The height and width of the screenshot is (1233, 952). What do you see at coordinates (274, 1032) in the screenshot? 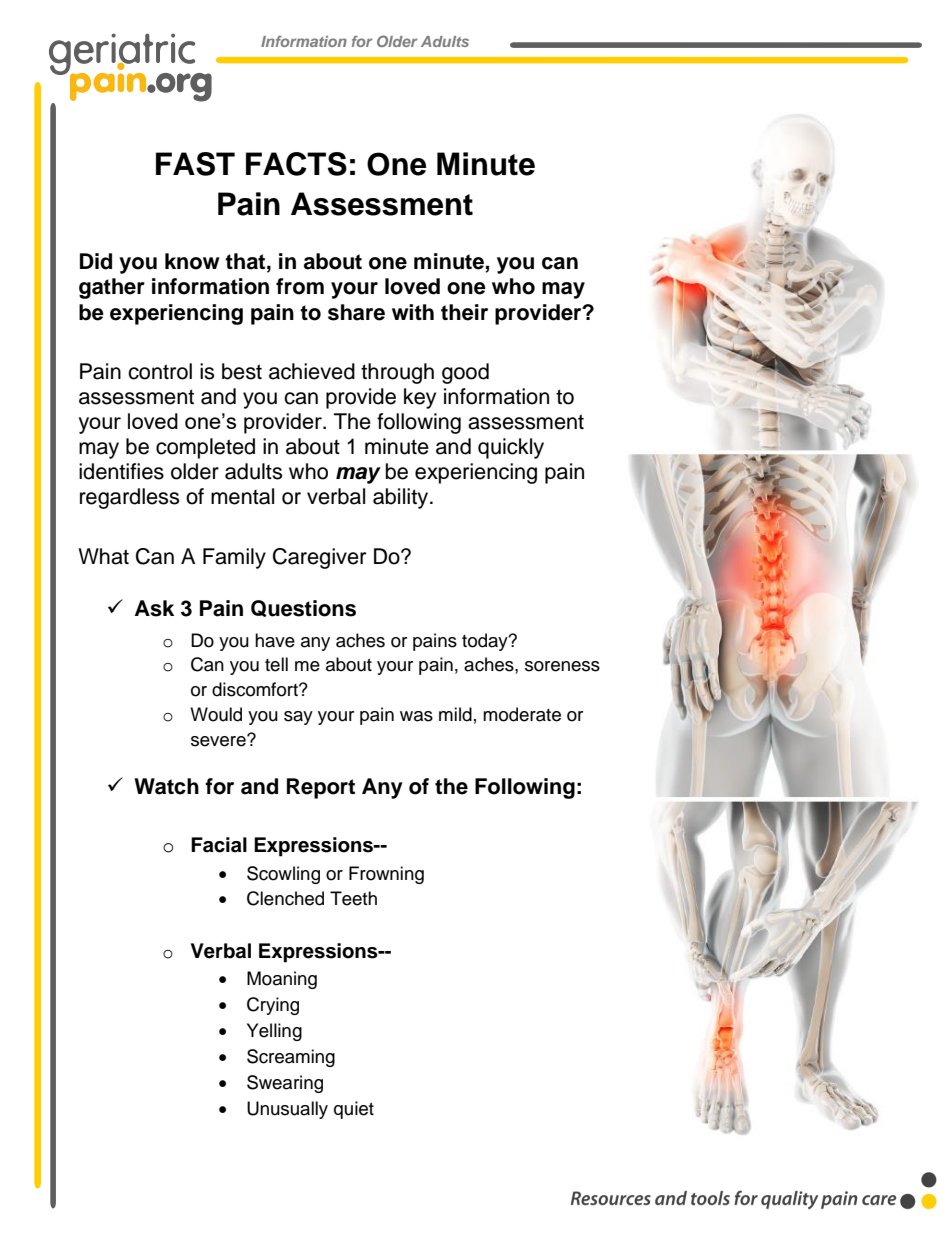
I see `Yelling` at bounding box center [274, 1032].
